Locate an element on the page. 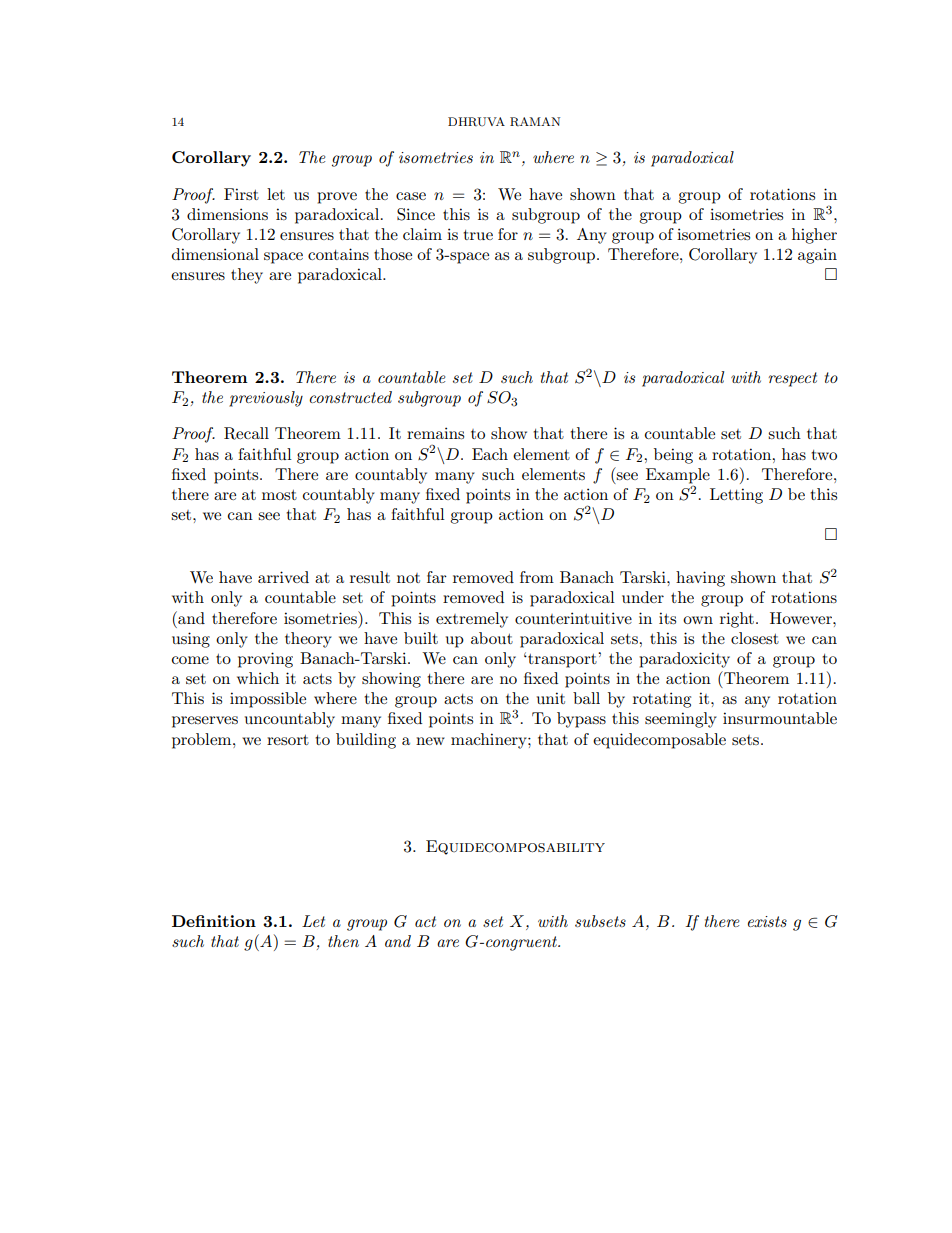  exists is located at coordinates (767, 921).
